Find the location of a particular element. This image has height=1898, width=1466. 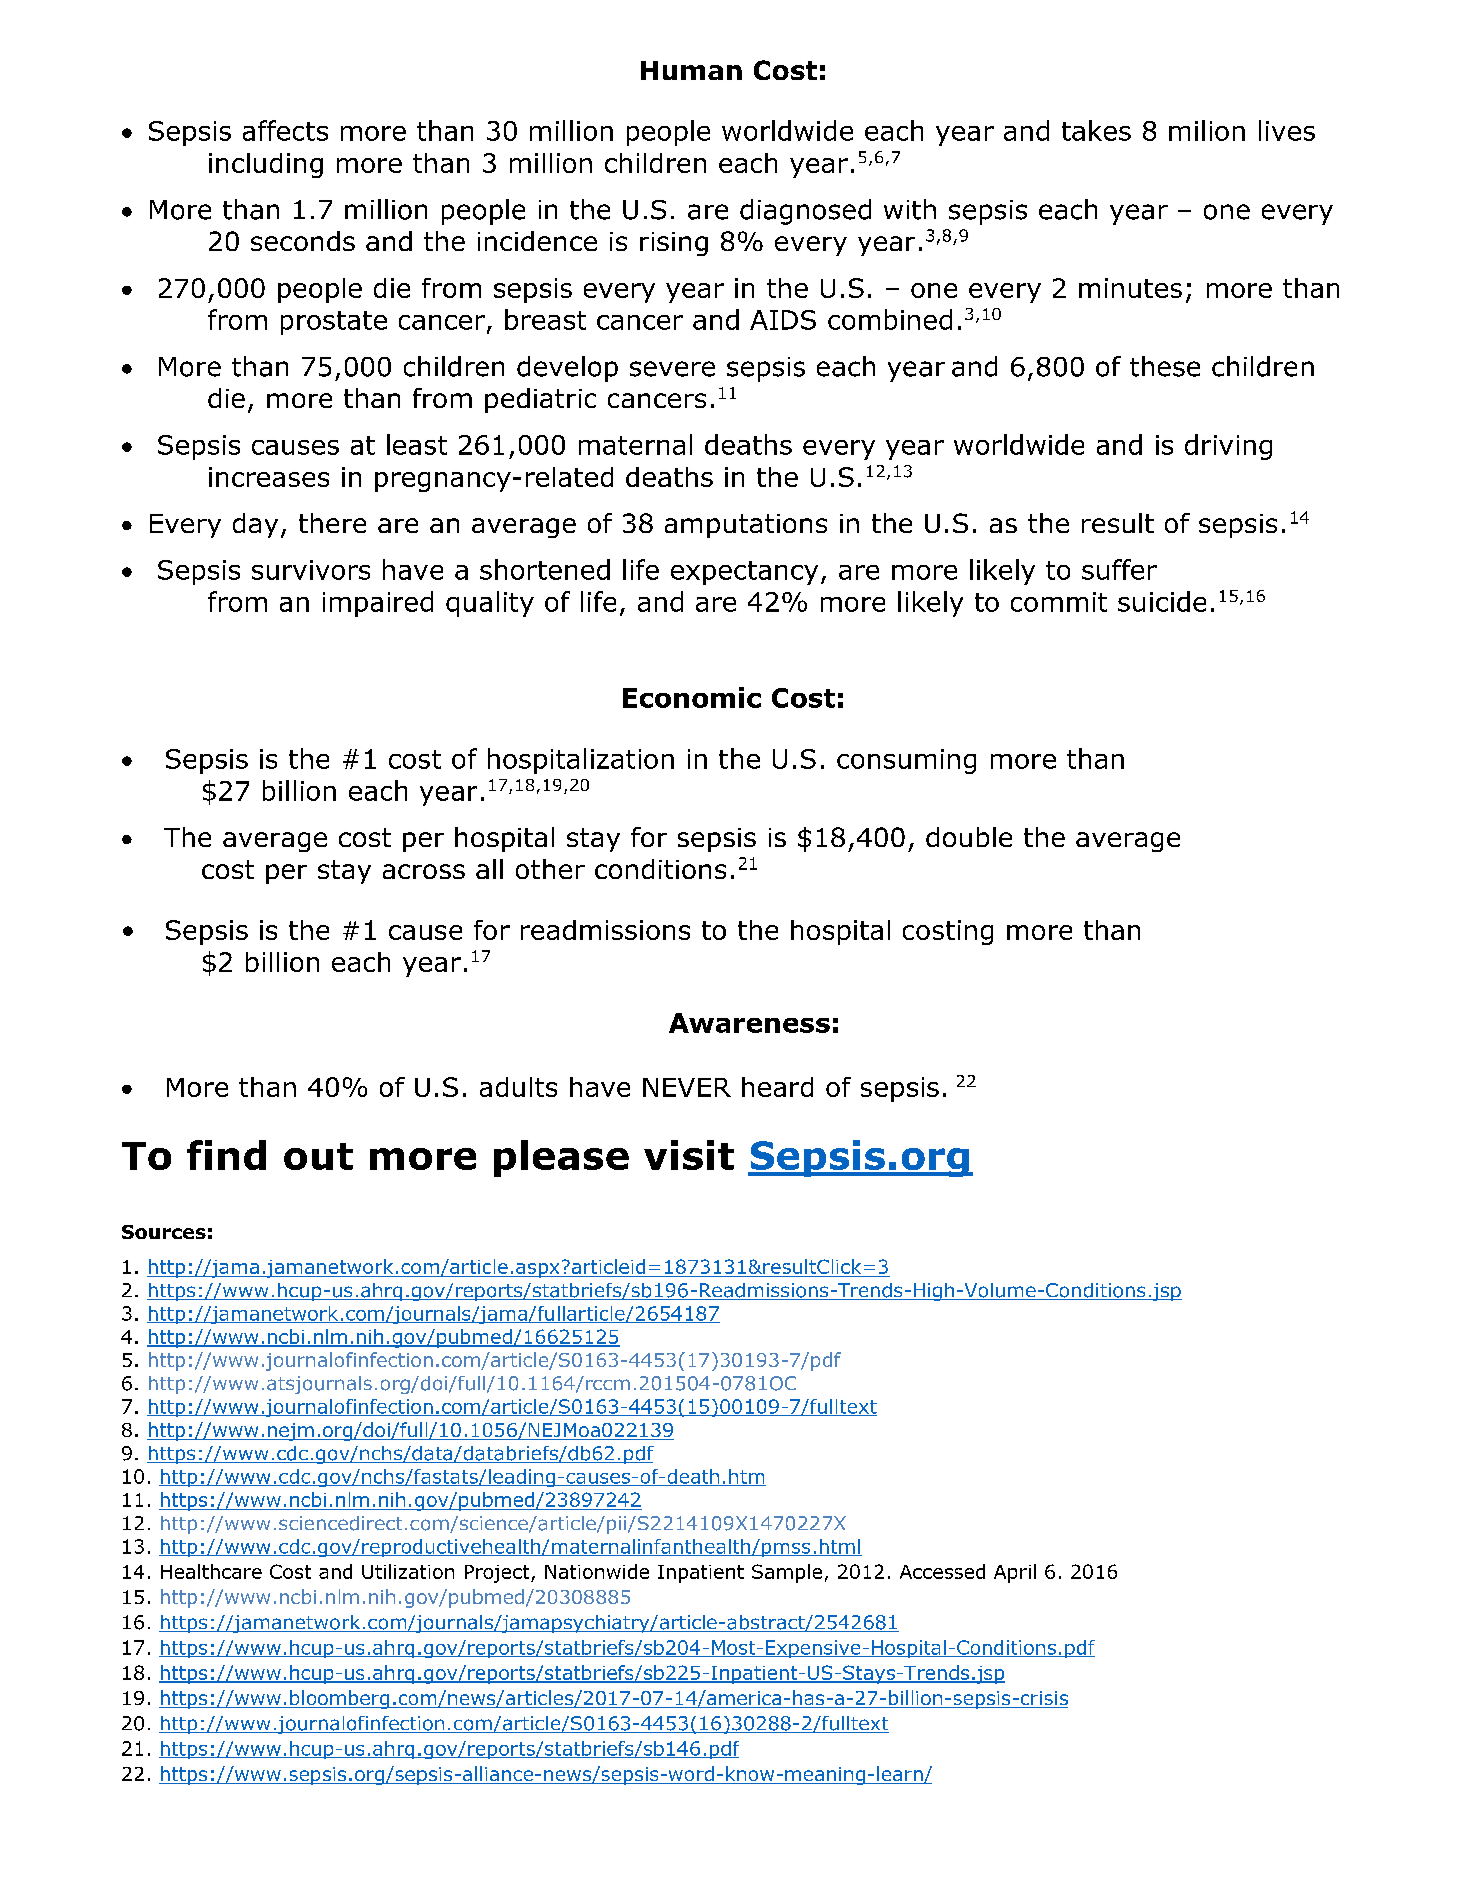

takes is located at coordinates (1096, 130).
